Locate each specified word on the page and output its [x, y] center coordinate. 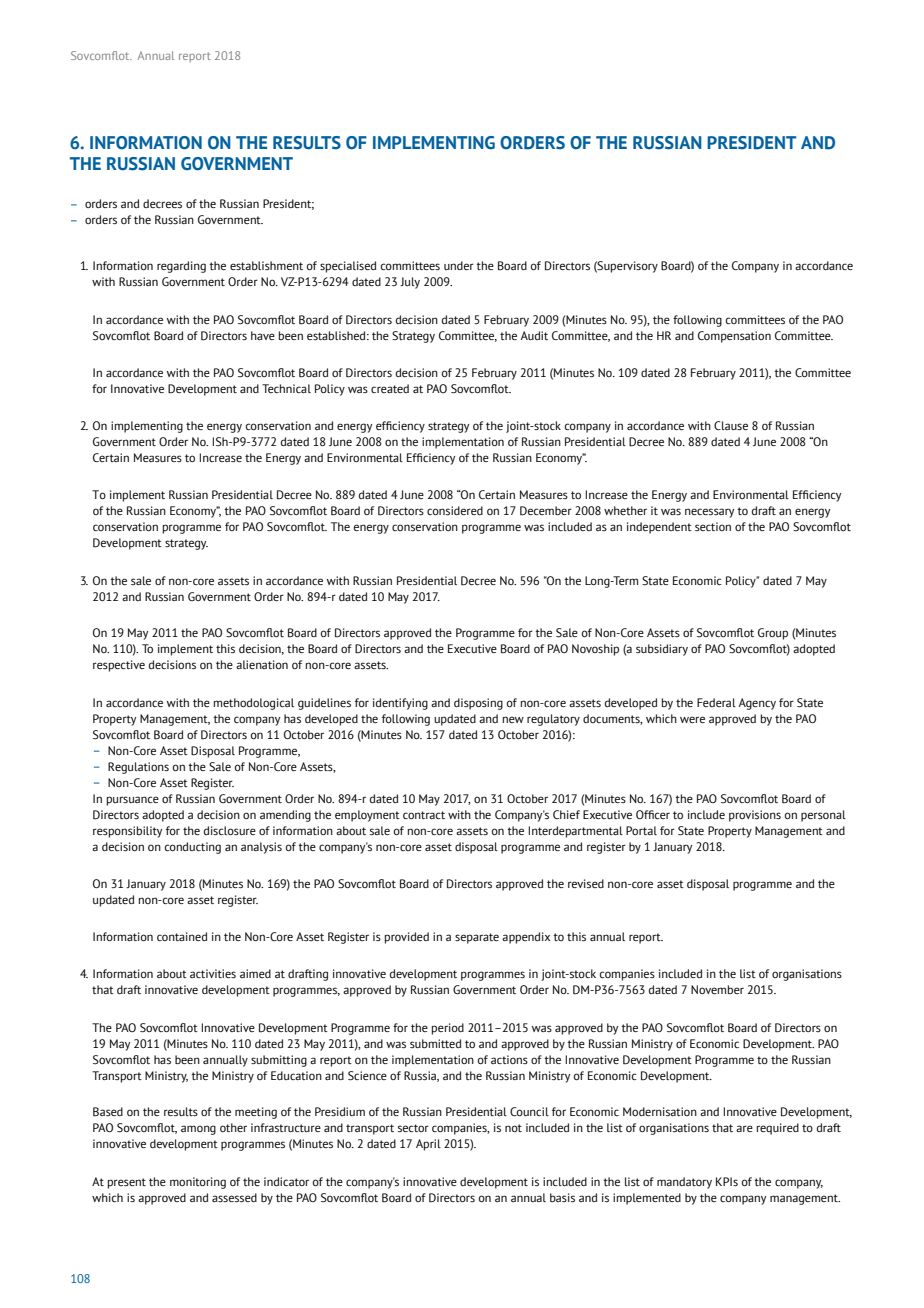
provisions [755, 816]
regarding [181, 267]
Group [773, 634]
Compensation [734, 337]
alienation [262, 664]
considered [455, 510]
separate [477, 938]
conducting [193, 848]
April [428, 1145]
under [459, 265]
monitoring [198, 1183]
